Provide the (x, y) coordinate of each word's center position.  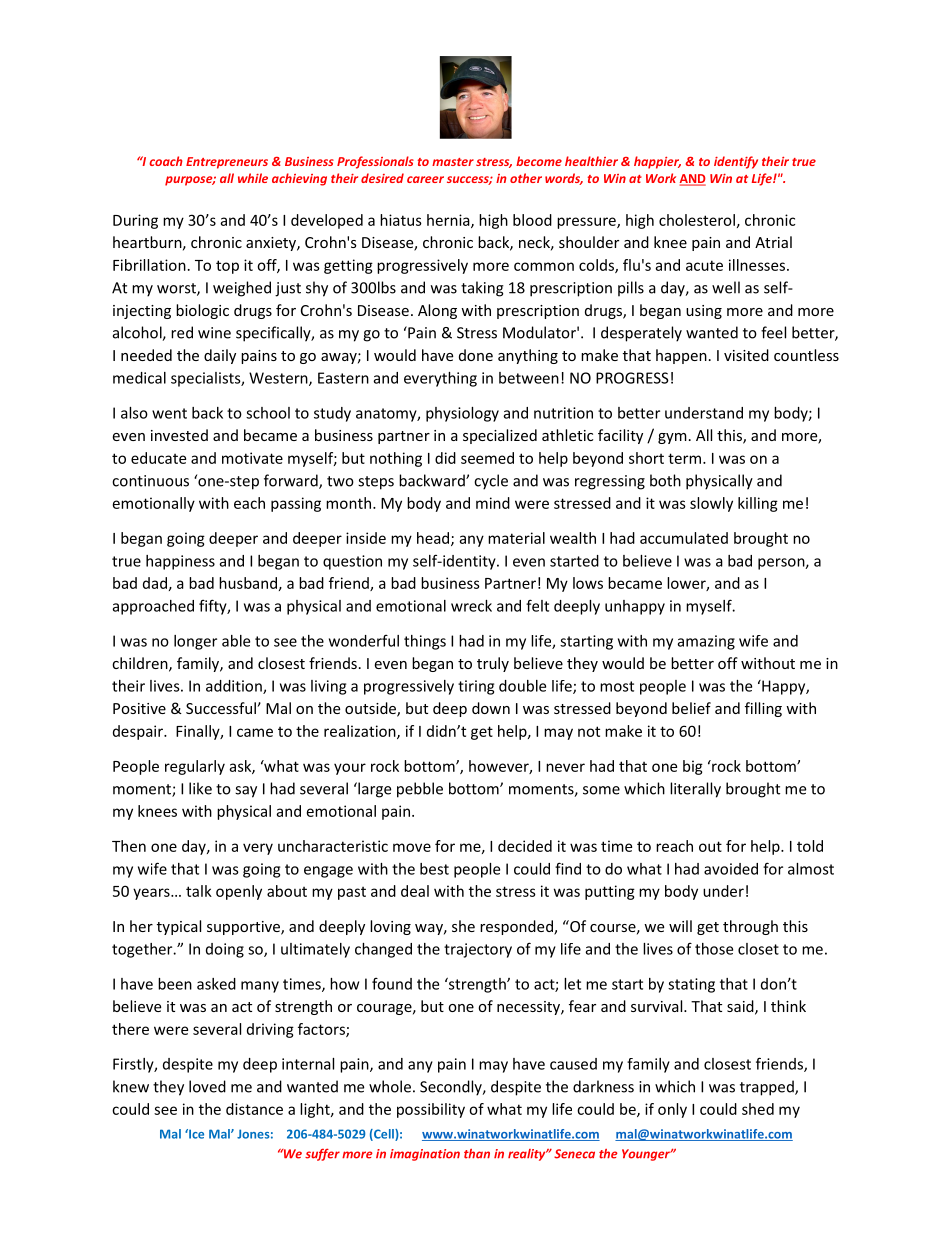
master (453, 162)
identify (736, 162)
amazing (706, 642)
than (477, 1154)
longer (195, 642)
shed (758, 1109)
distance (254, 1109)
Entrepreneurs (227, 163)
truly (493, 664)
